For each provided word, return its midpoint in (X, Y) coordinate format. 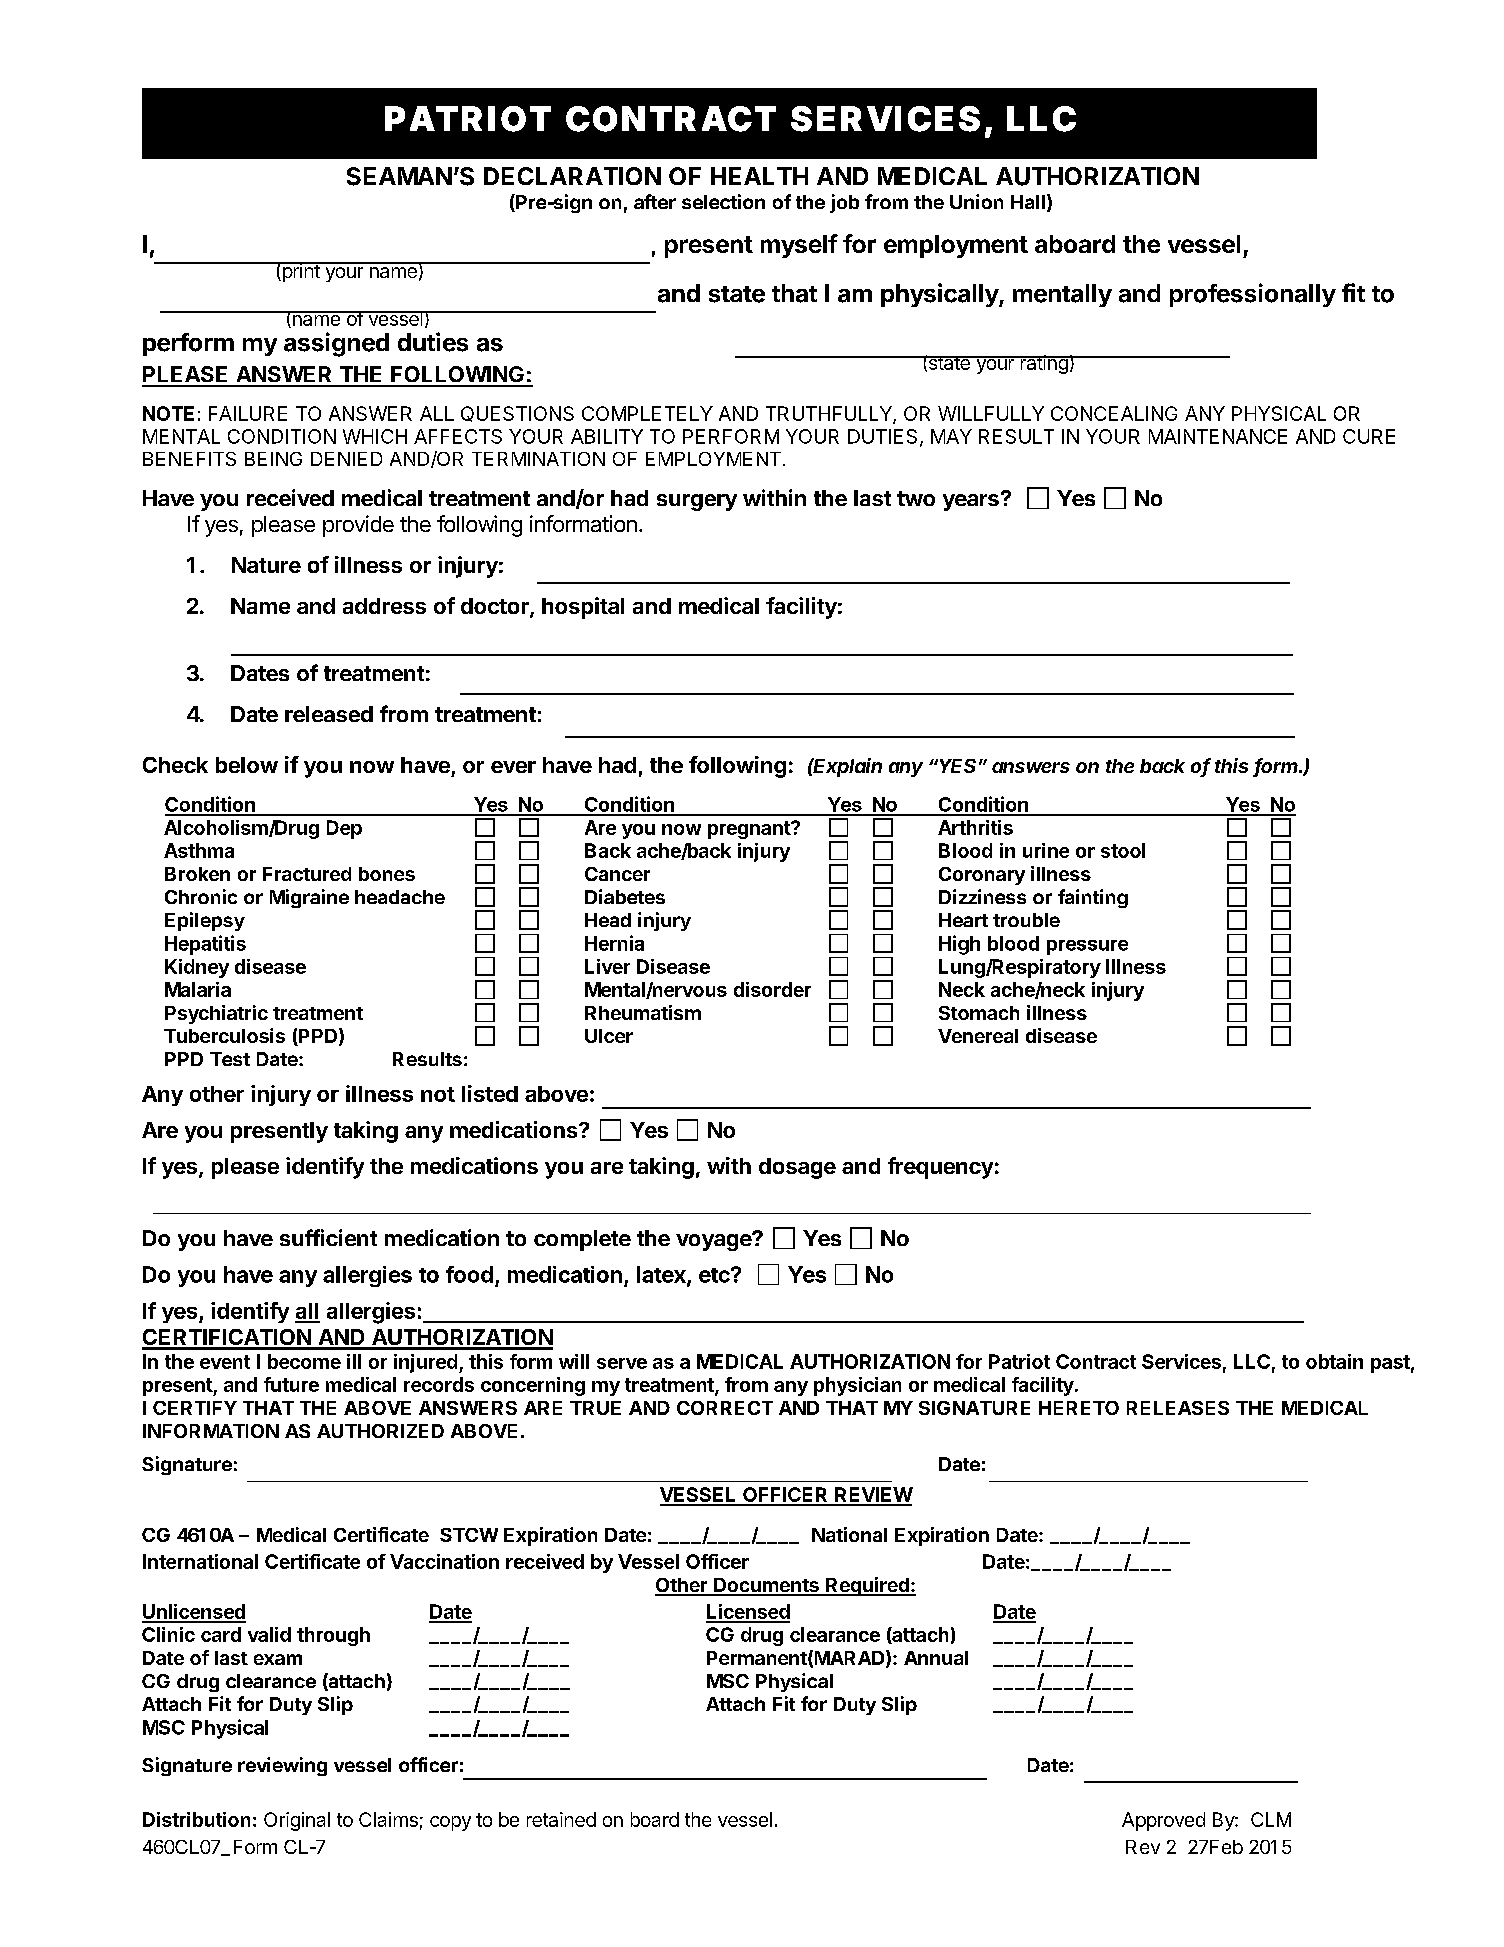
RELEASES (1178, 1408)
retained (561, 1819)
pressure (1087, 947)
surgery (697, 502)
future (291, 1384)
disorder (772, 989)
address (384, 606)
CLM (1271, 1819)
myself (799, 246)
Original (297, 1821)
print (301, 272)
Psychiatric (216, 1014)
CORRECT (725, 1408)
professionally (1253, 295)
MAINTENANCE (1218, 436)
